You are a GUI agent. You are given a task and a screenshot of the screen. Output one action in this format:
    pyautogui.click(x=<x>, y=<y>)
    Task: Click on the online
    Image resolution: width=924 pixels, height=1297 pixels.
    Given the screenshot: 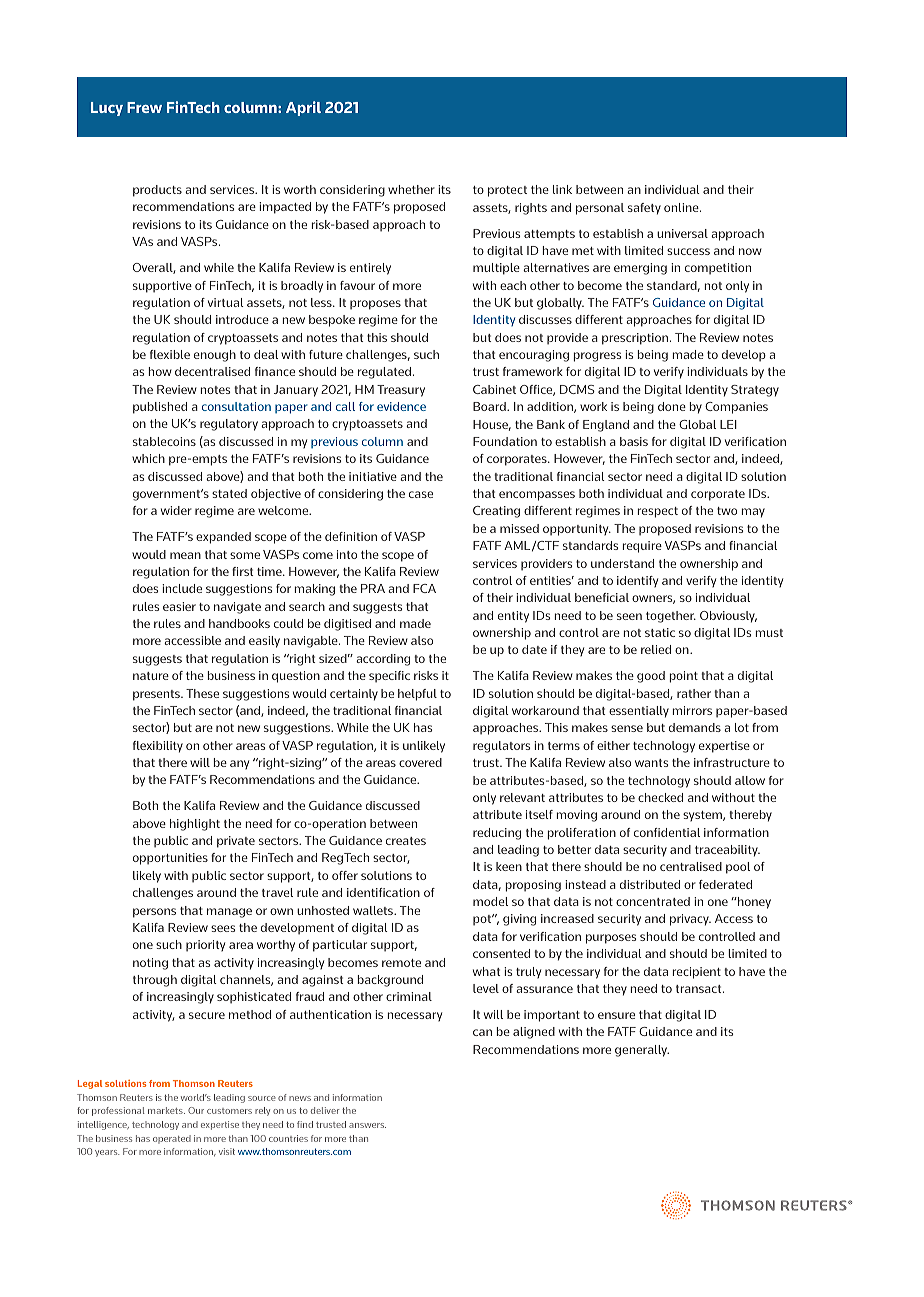 What is the action you would take?
    pyautogui.click(x=682, y=207)
